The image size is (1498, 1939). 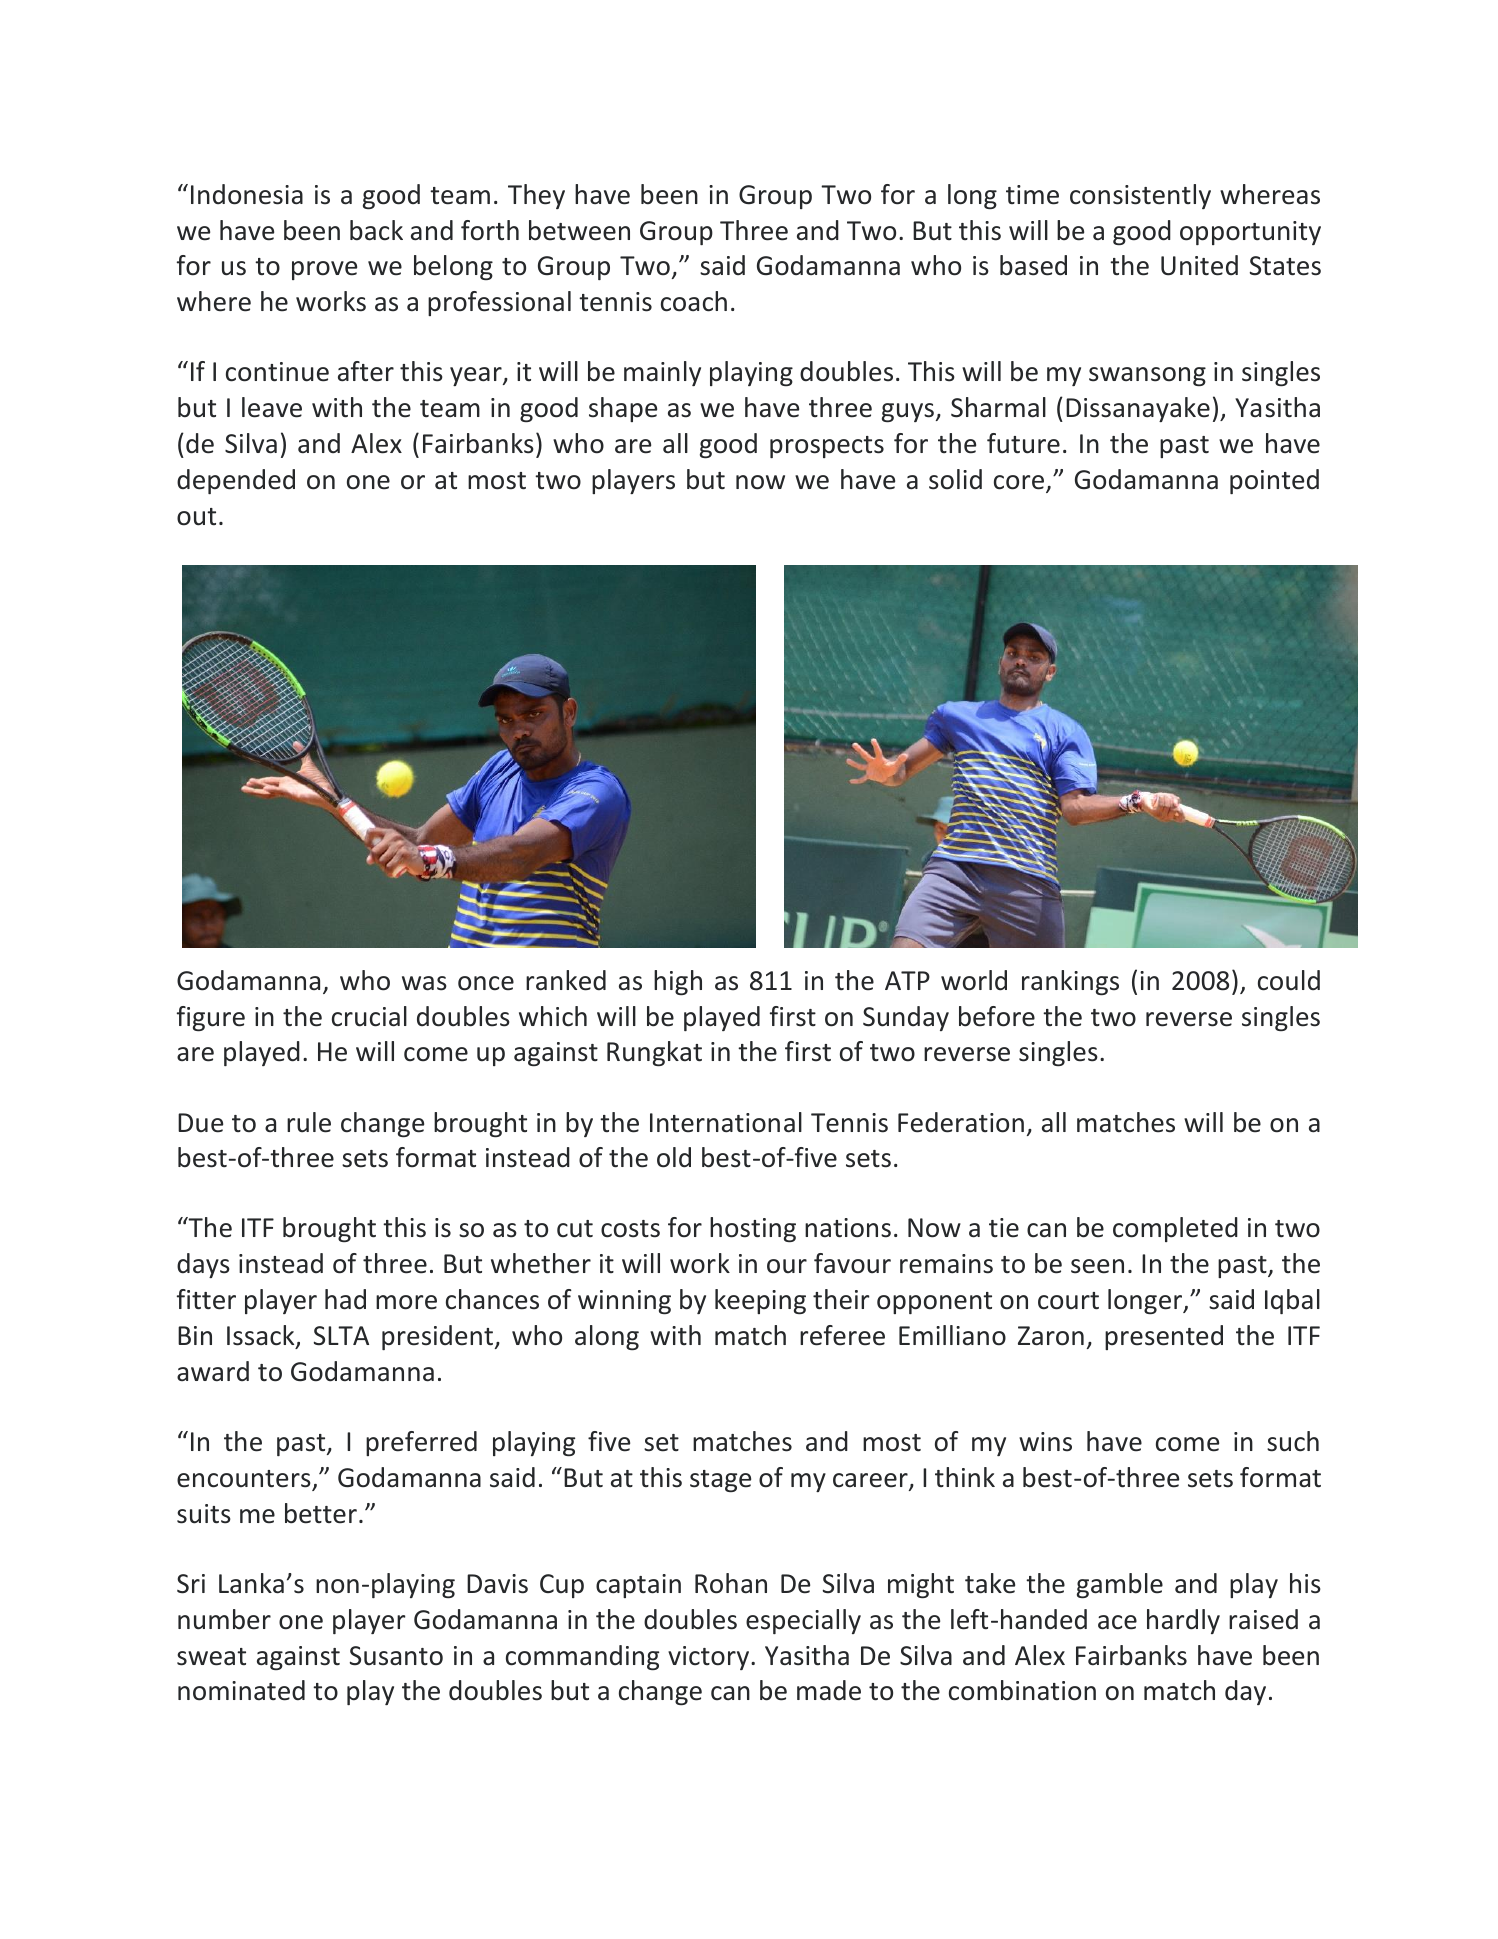 What do you see at coordinates (1164, 1337) in the image?
I see `presented` at bounding box center [1164, 1337].
